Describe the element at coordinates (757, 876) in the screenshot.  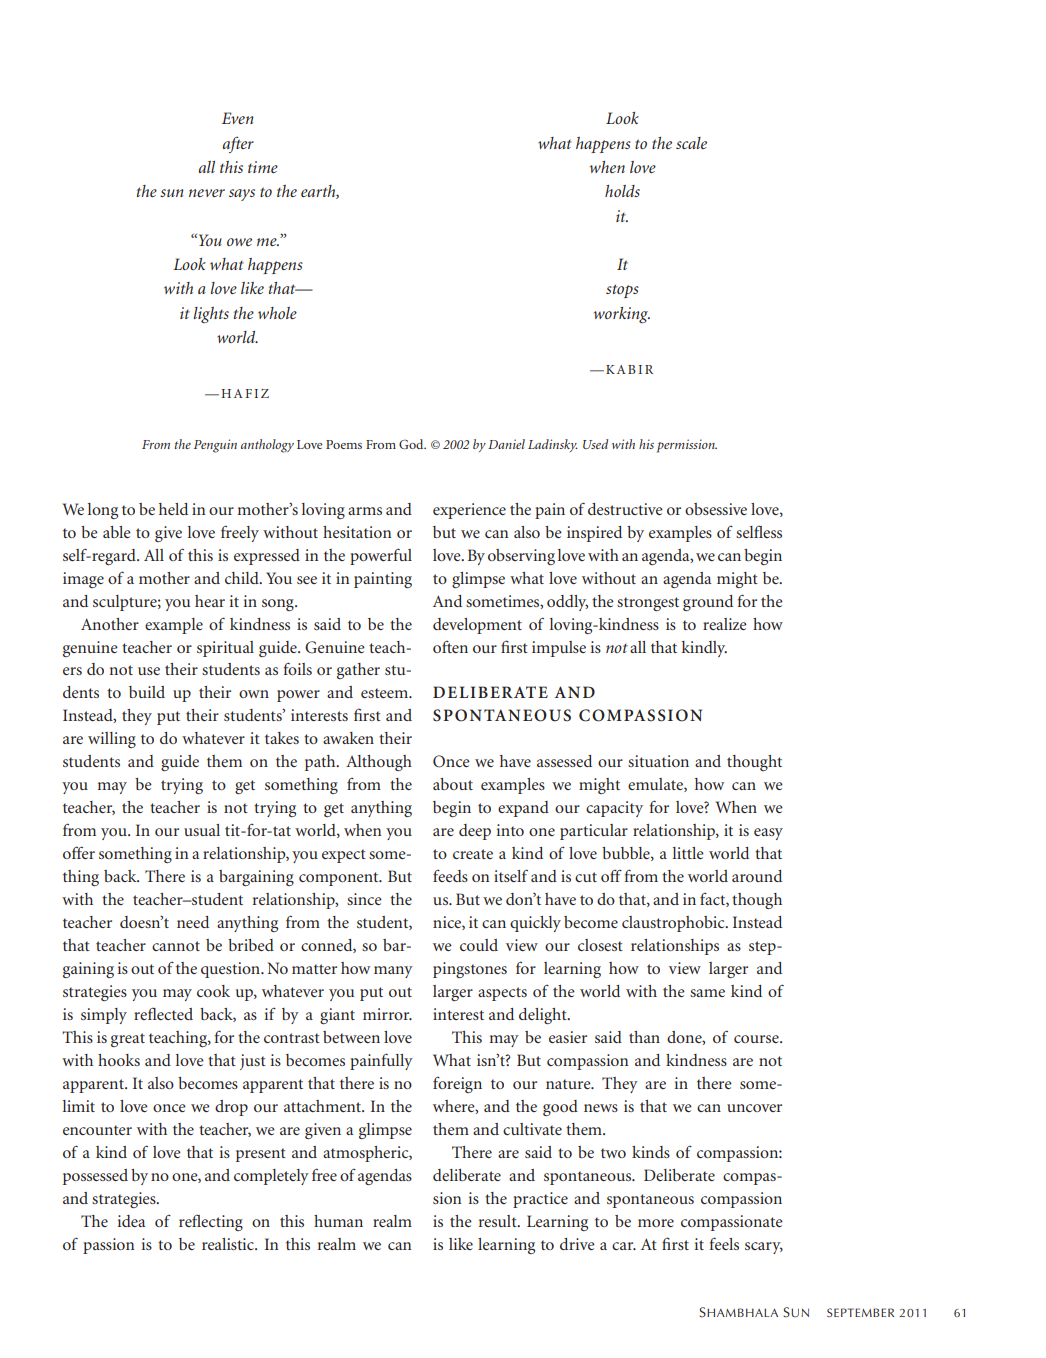
I see `around` at that location.
